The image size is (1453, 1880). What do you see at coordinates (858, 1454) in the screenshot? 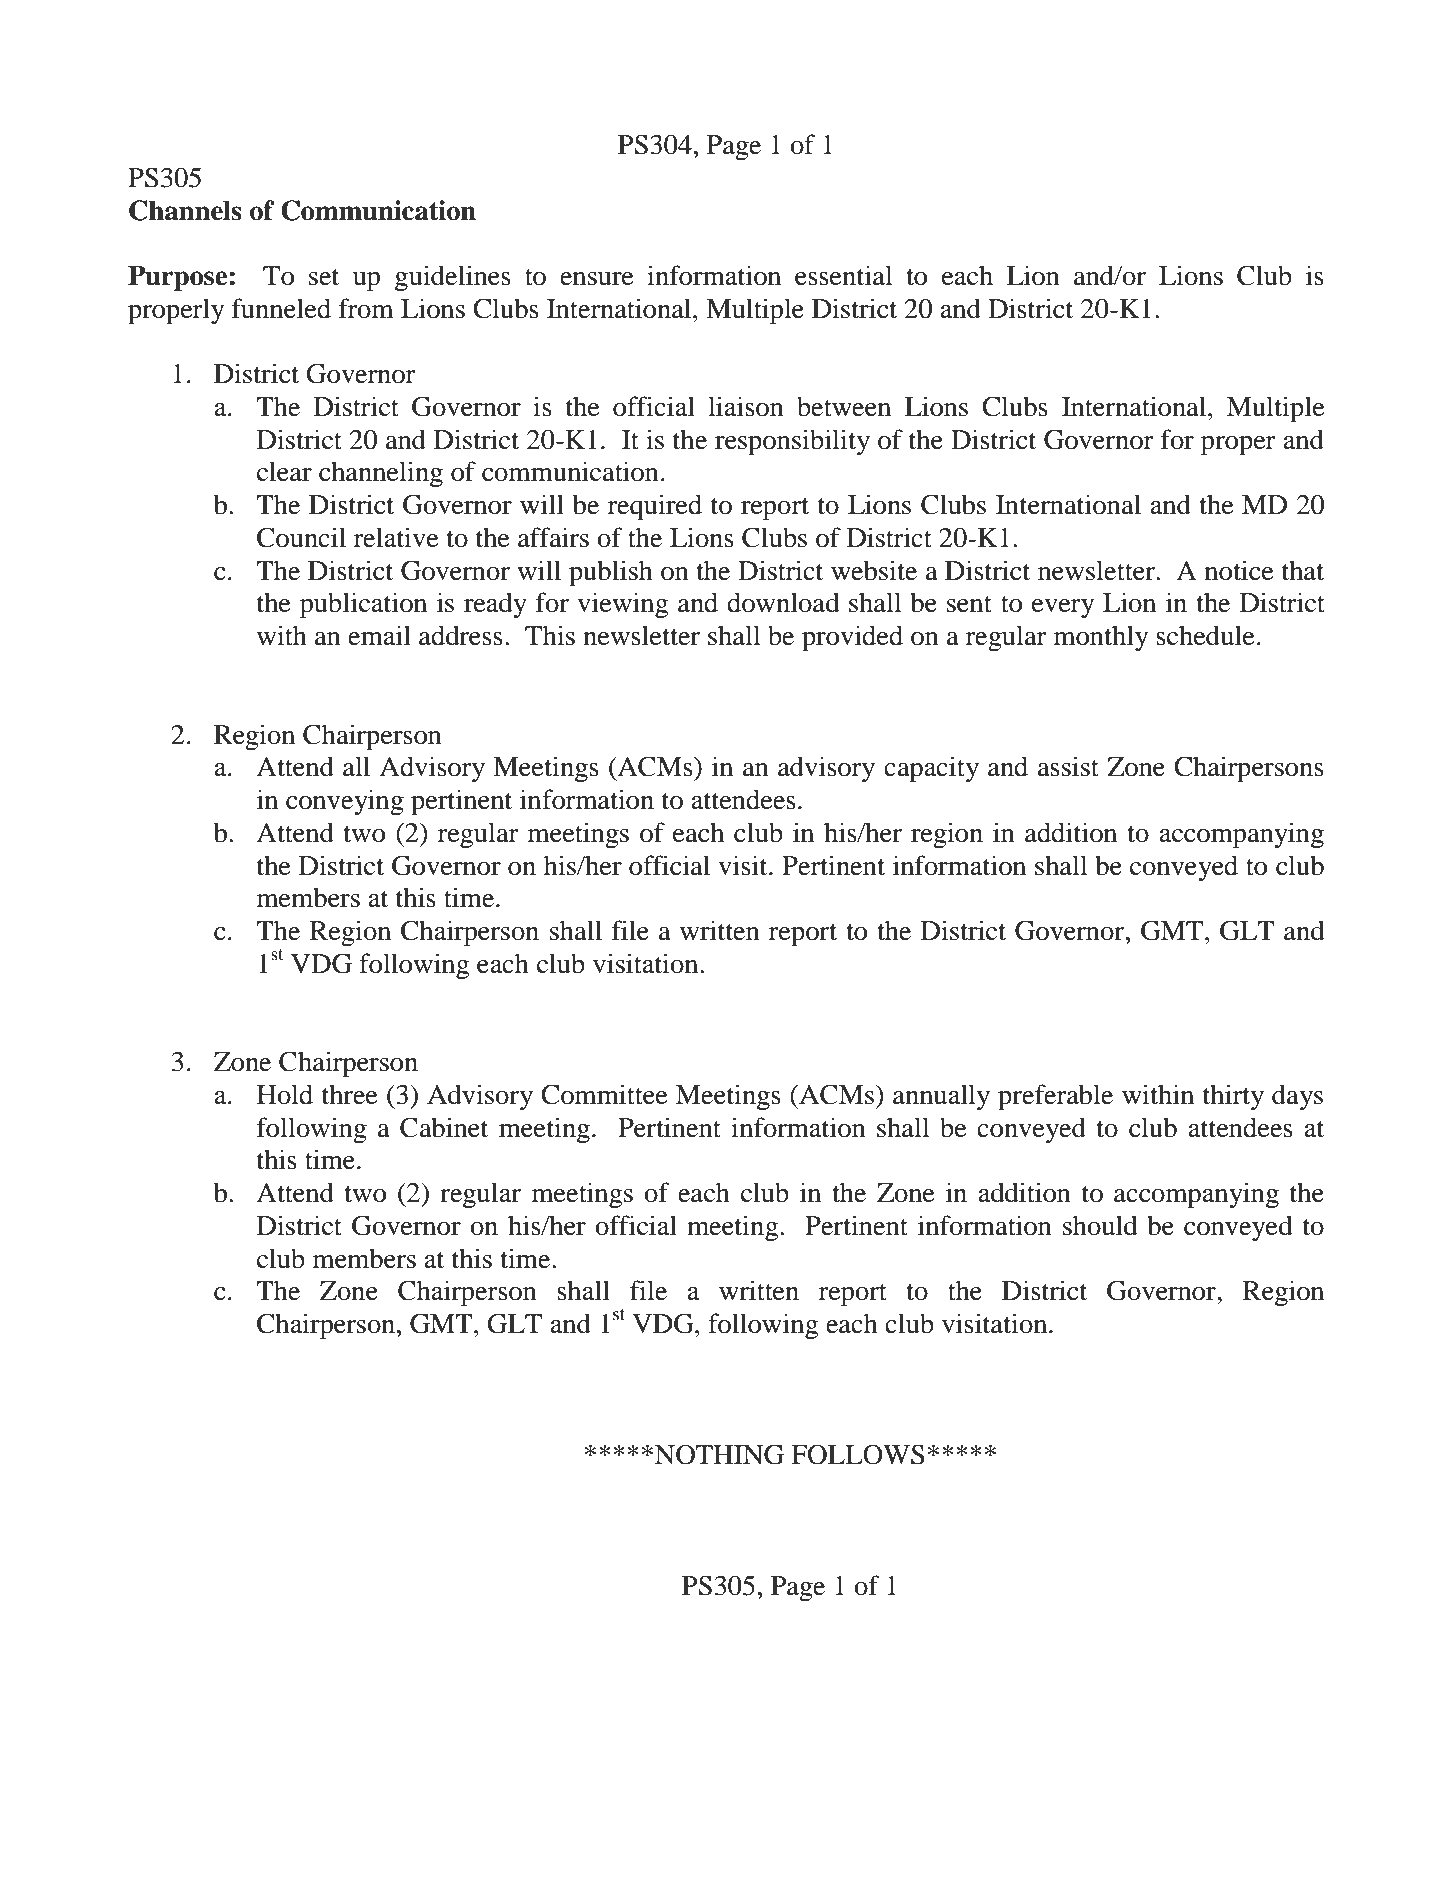
I see `FOLLOWS` at bounding box center [858, 1454].
